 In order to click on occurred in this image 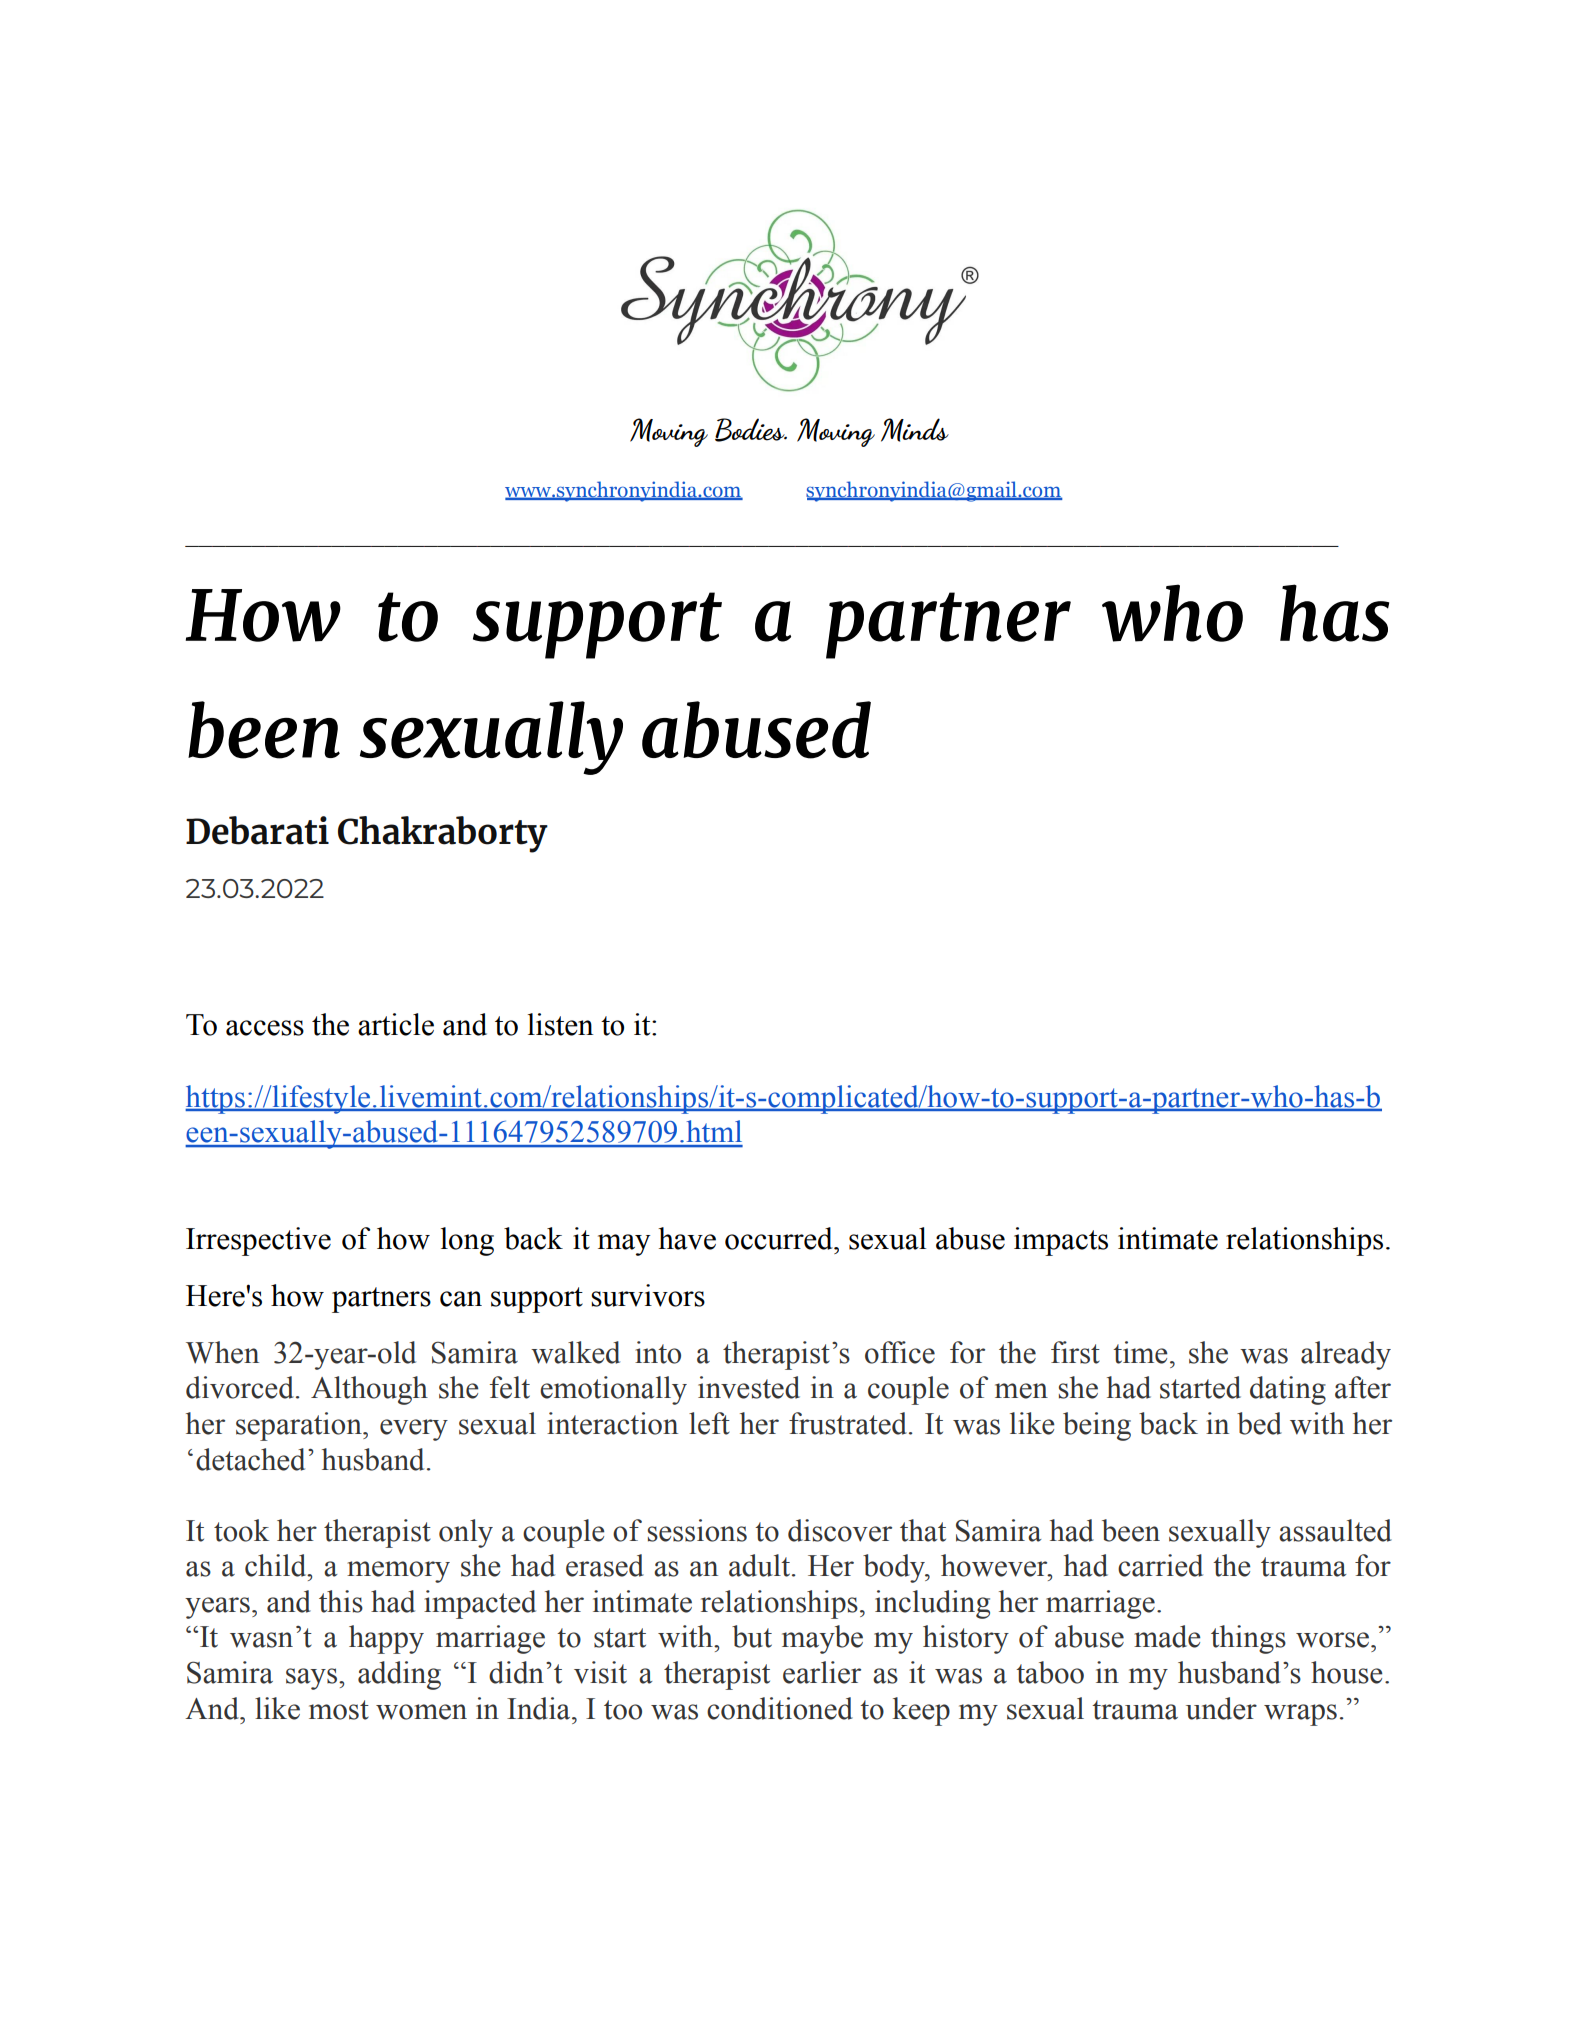, I will do `click(780, 1238)`.
